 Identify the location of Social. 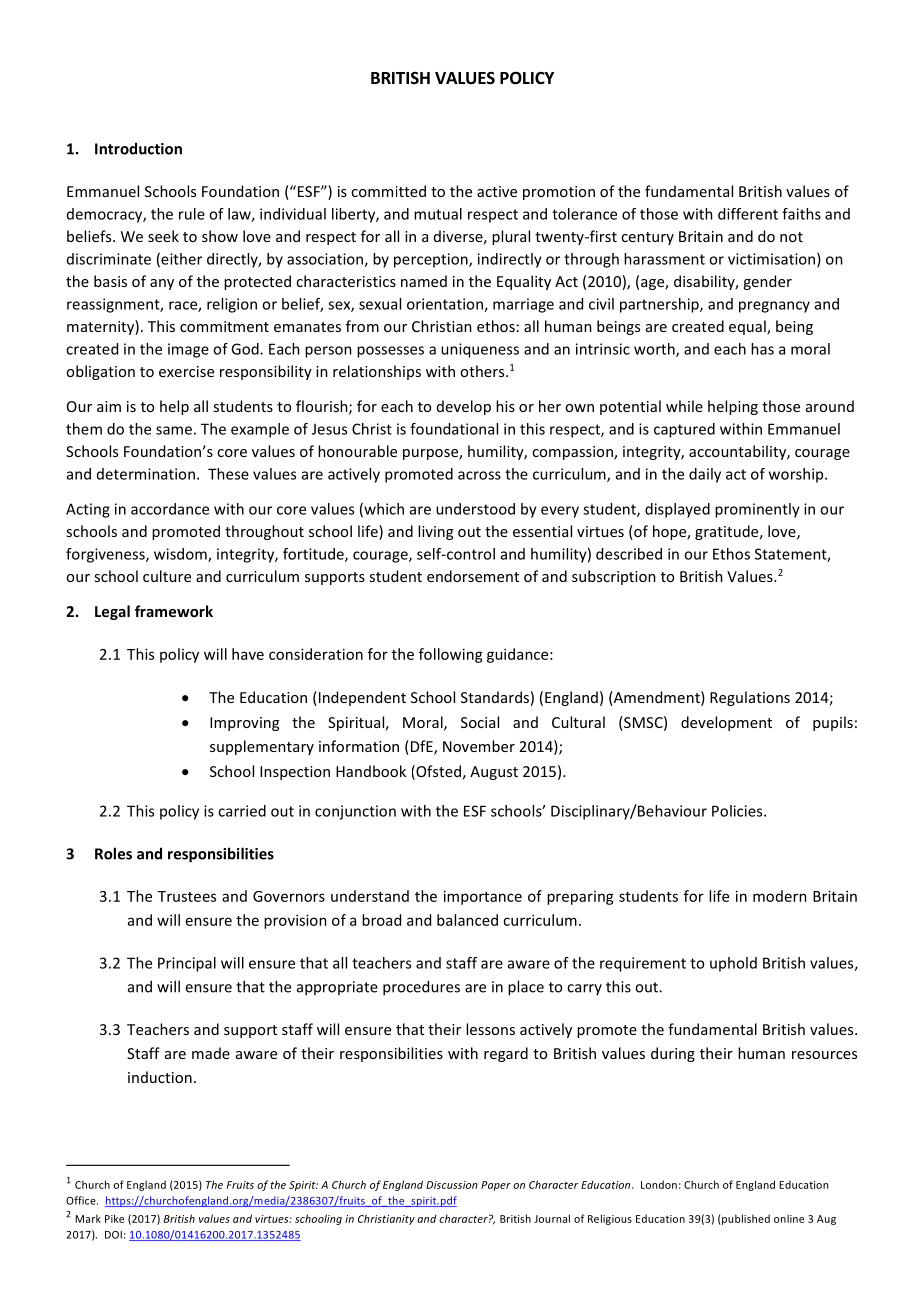
(480, 722).
